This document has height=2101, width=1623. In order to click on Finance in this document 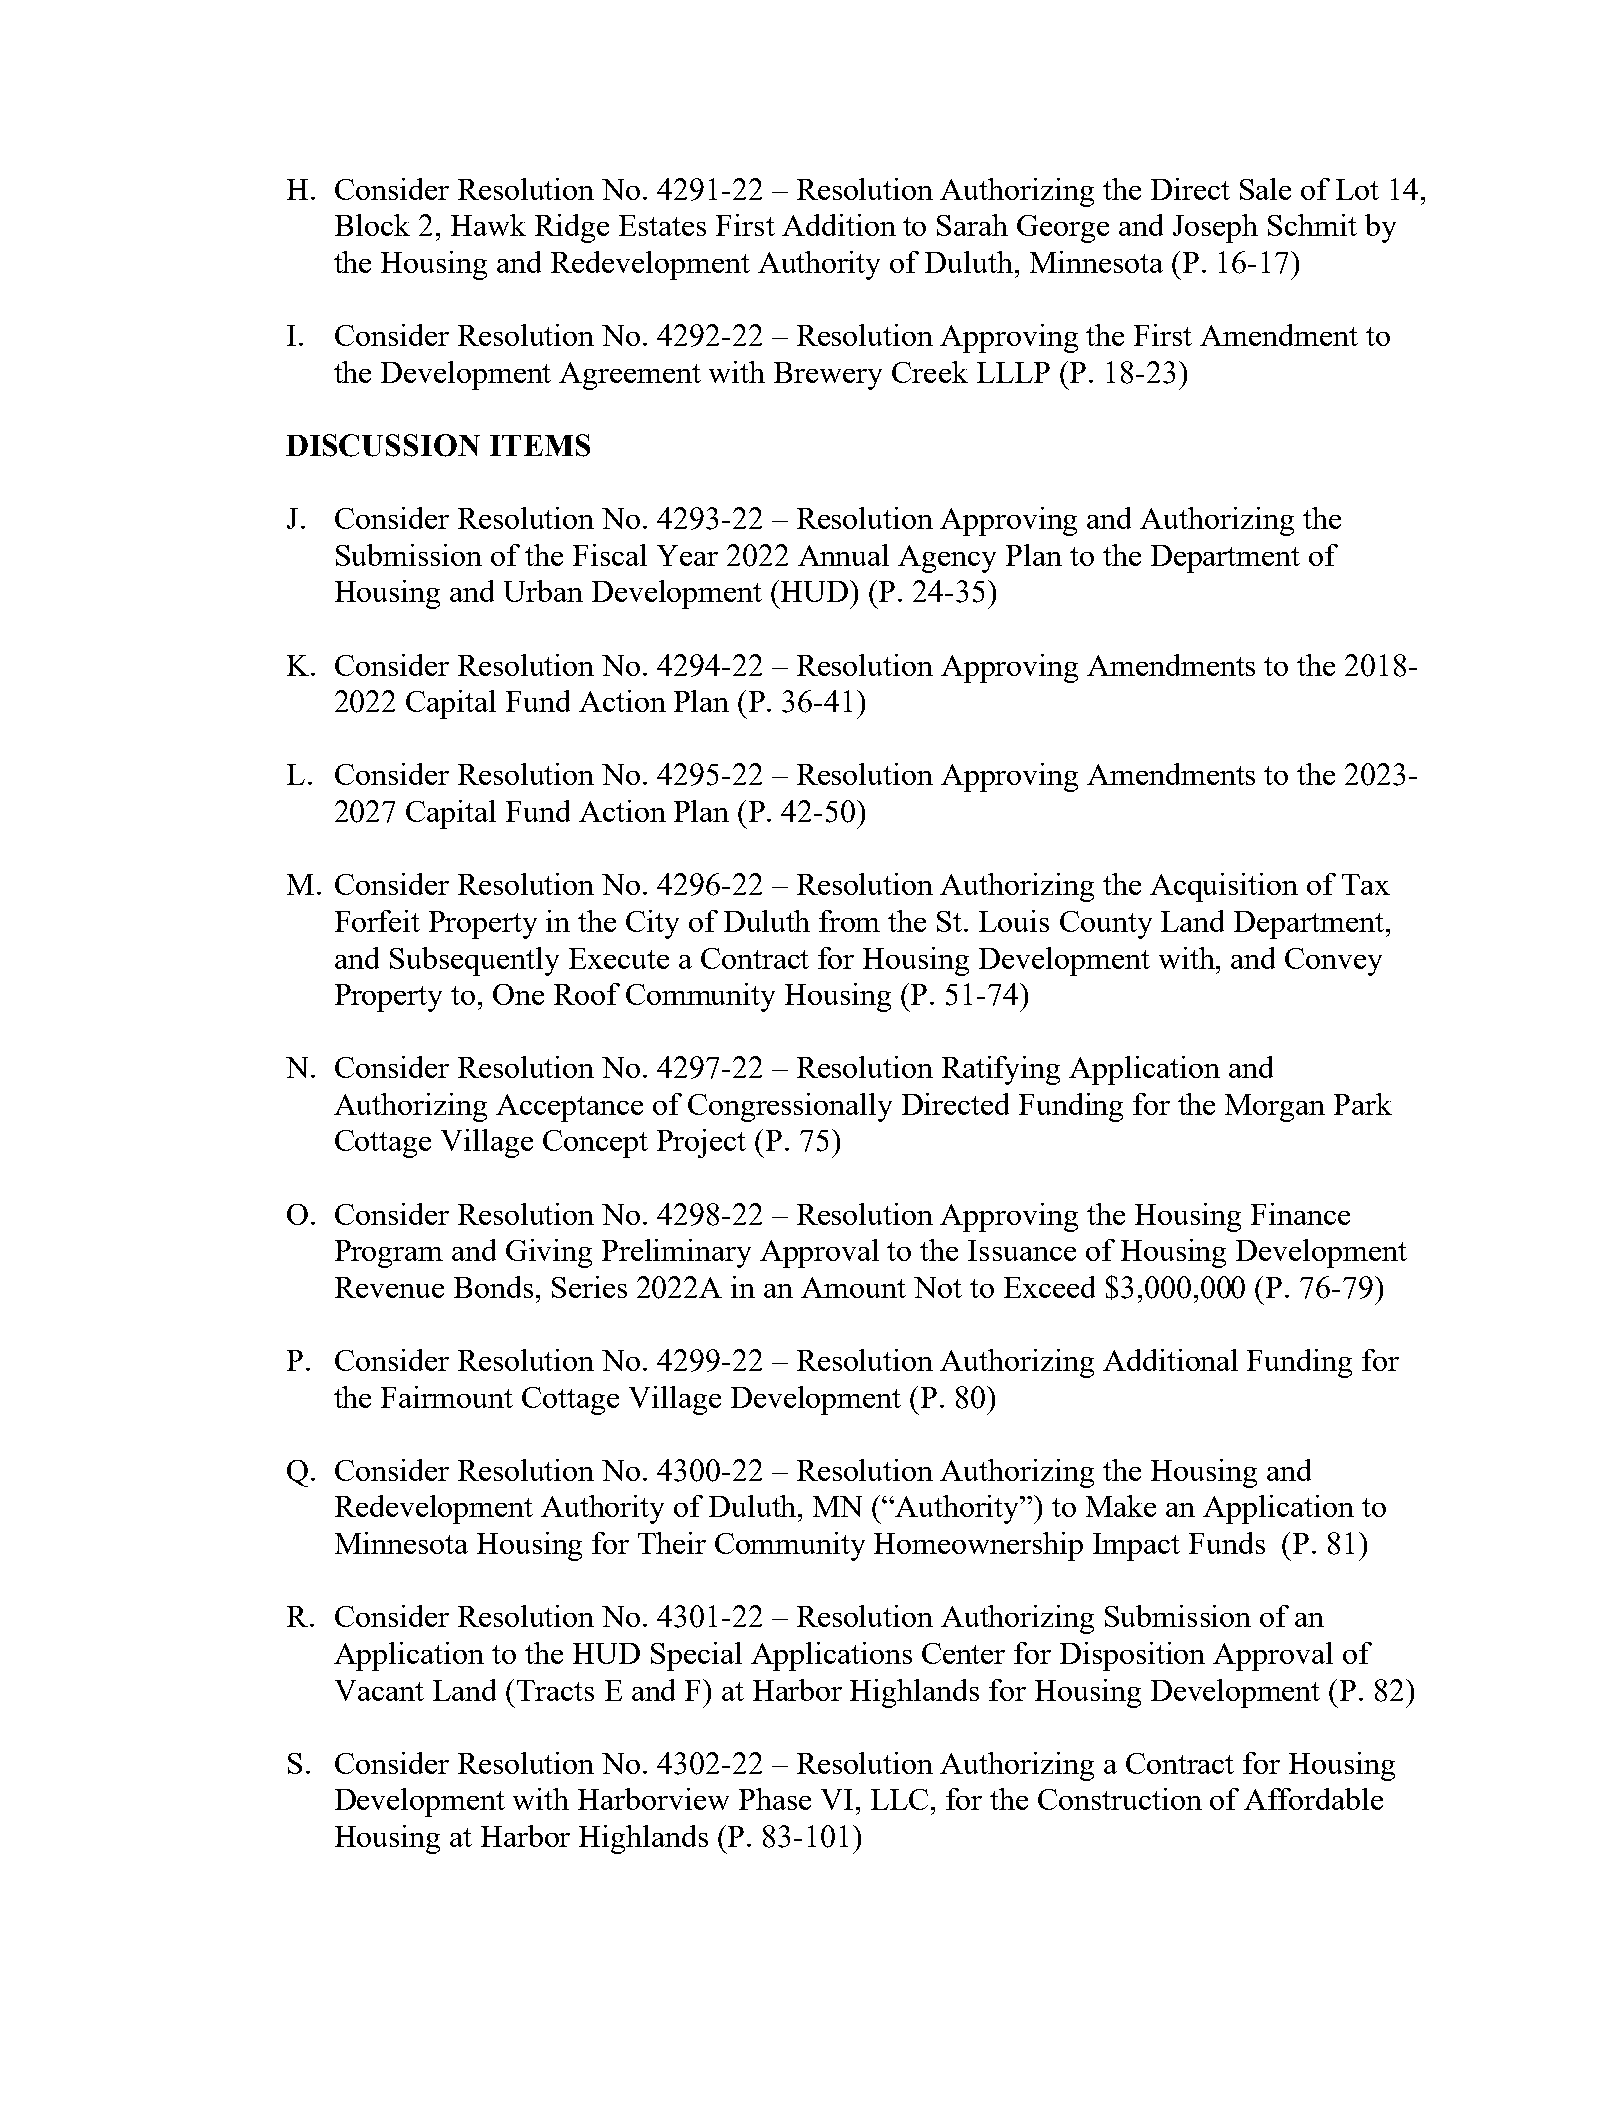, I will do `click(1300, 1214)`.
